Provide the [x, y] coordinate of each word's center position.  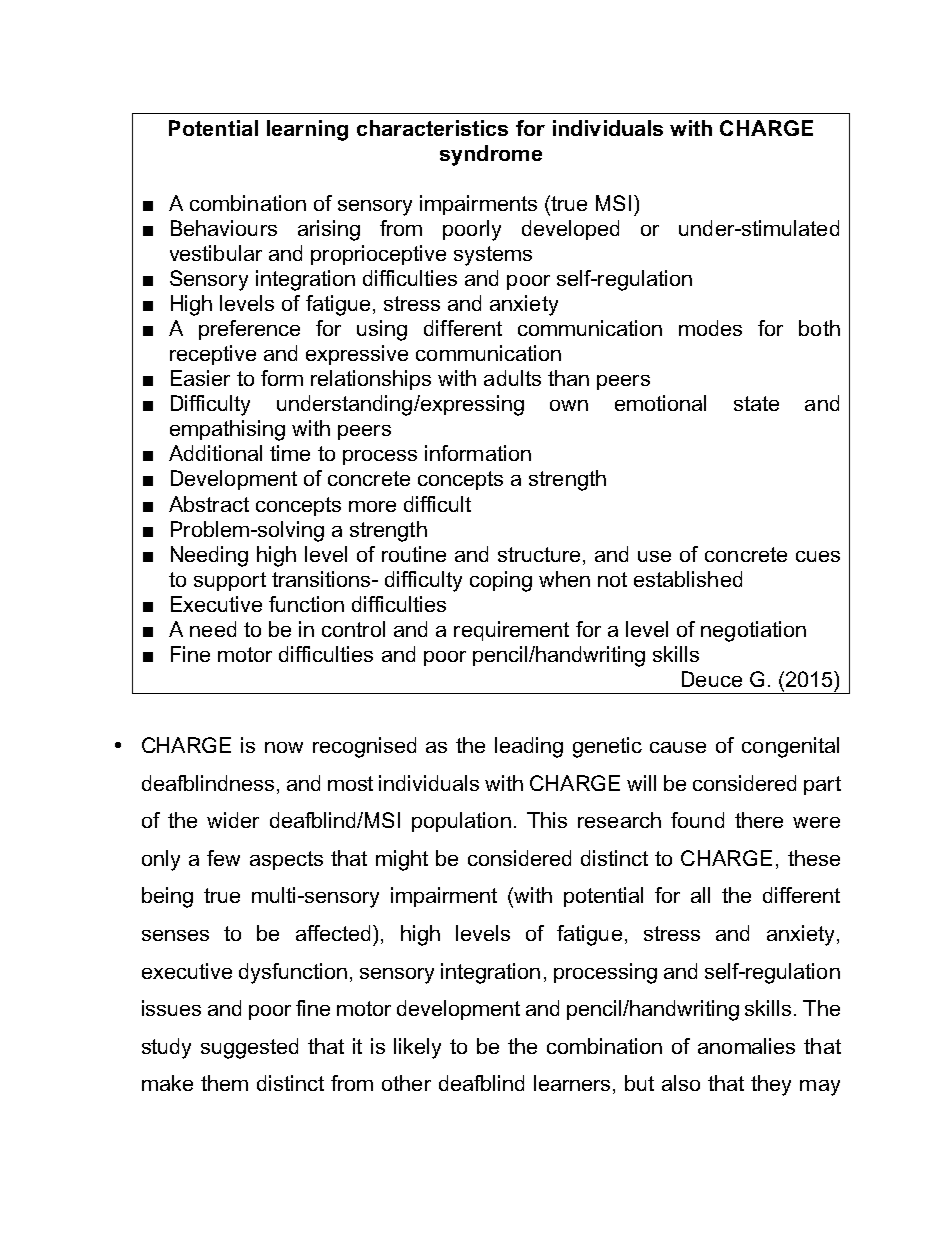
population [461, 822]
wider [233, 820]
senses [175, 935]
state [756, 403]
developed [570, 230]
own [569, 405]
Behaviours [224, 228]
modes [710, 328]
